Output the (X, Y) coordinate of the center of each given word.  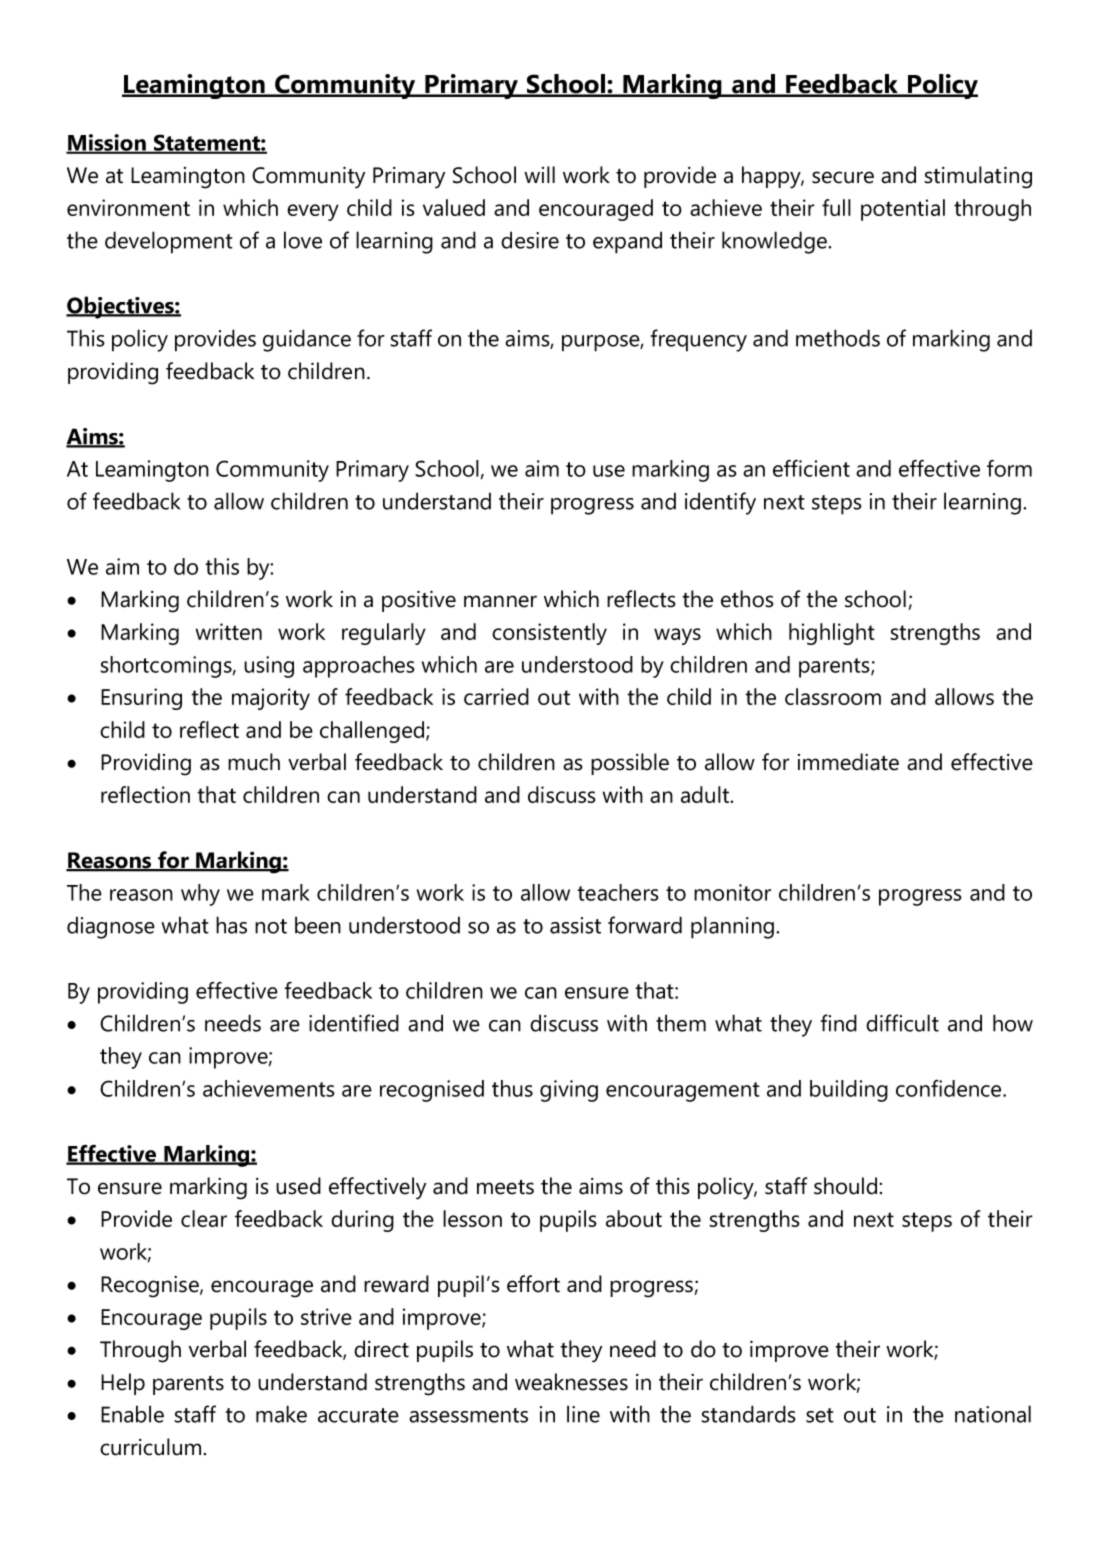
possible (630, 764)
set (820, 1415)
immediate (848, 762)
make (281, 1414)
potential (903, 210)
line (583, 1414)
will (539, 174)
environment (128, 207)
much (254, 762)
